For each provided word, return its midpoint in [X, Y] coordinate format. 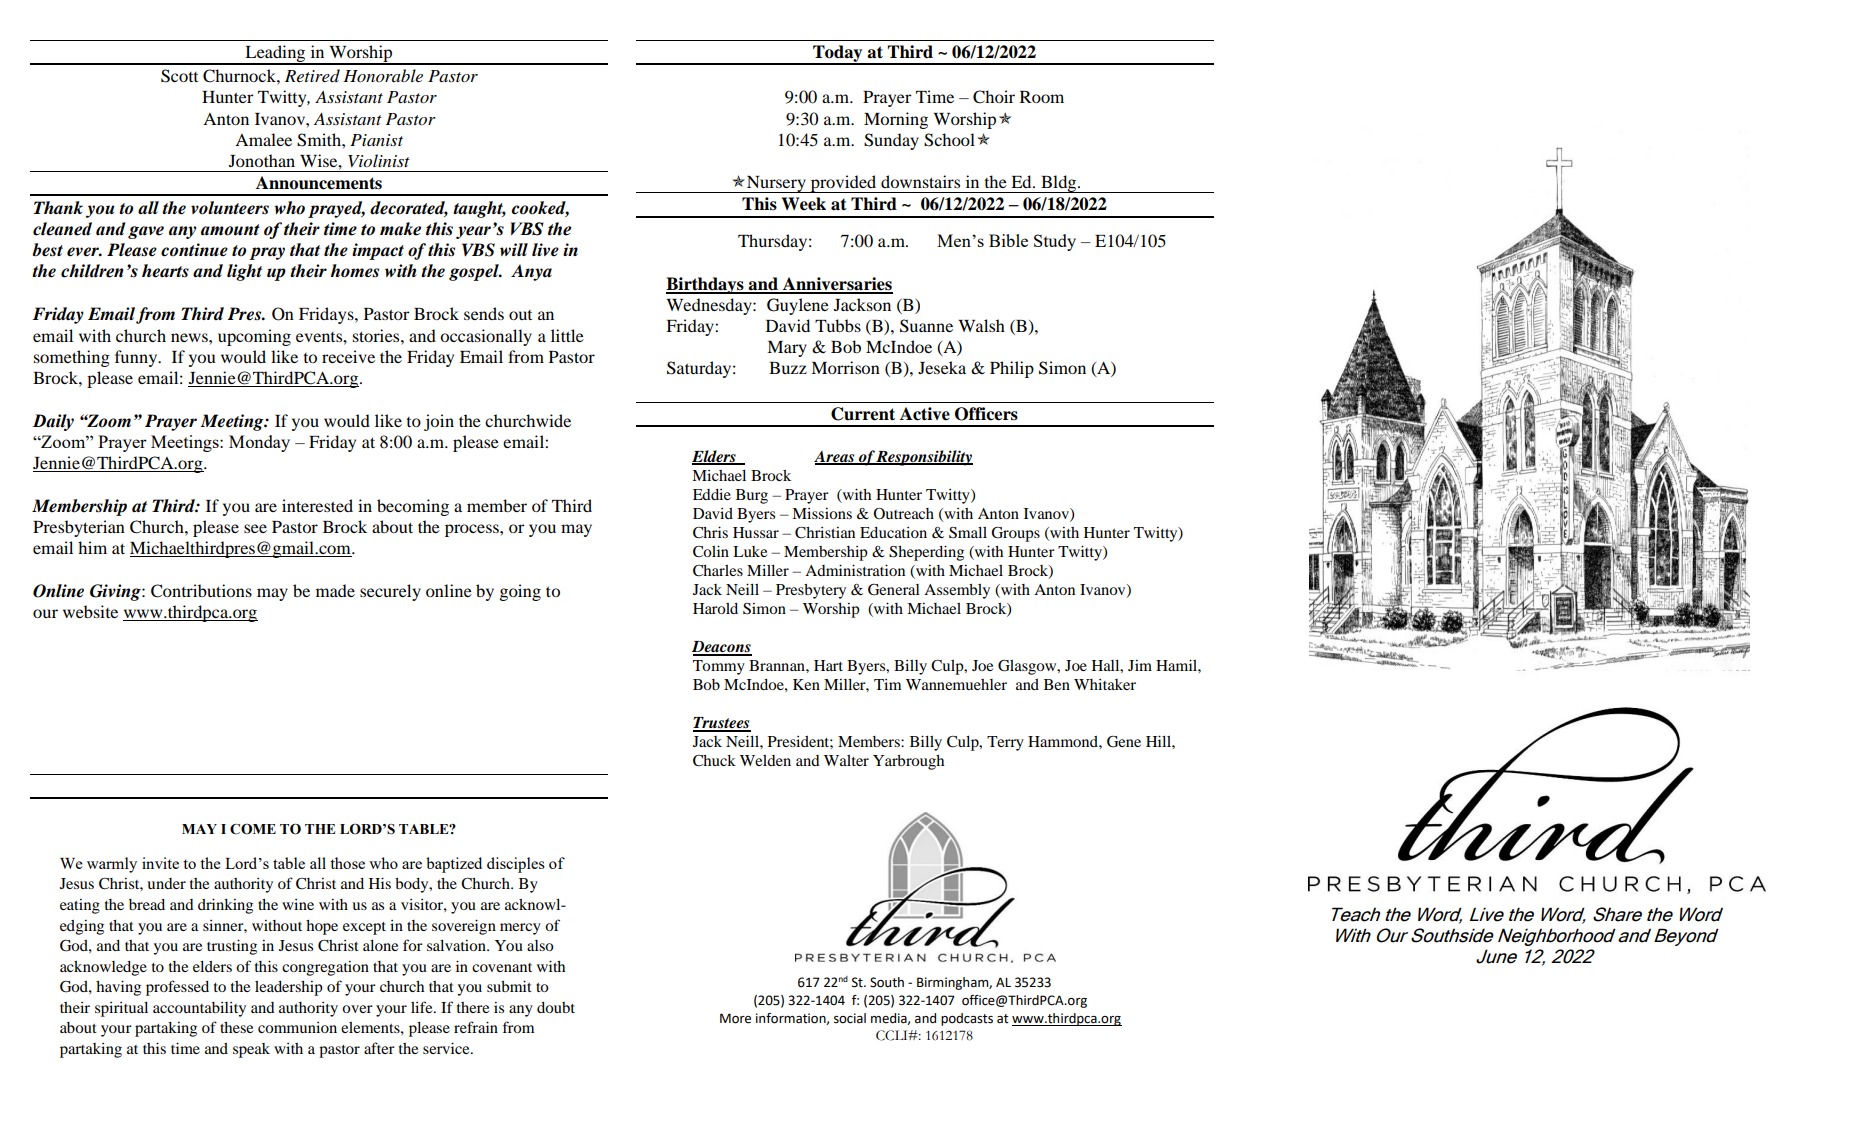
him [92, 547]
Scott [179, 76]
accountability [199, 1009]
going [520, 592]
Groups [1015, 534]
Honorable [383, 75]
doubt [556, 1007]
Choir [994, 97]
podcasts [967, 1019]
